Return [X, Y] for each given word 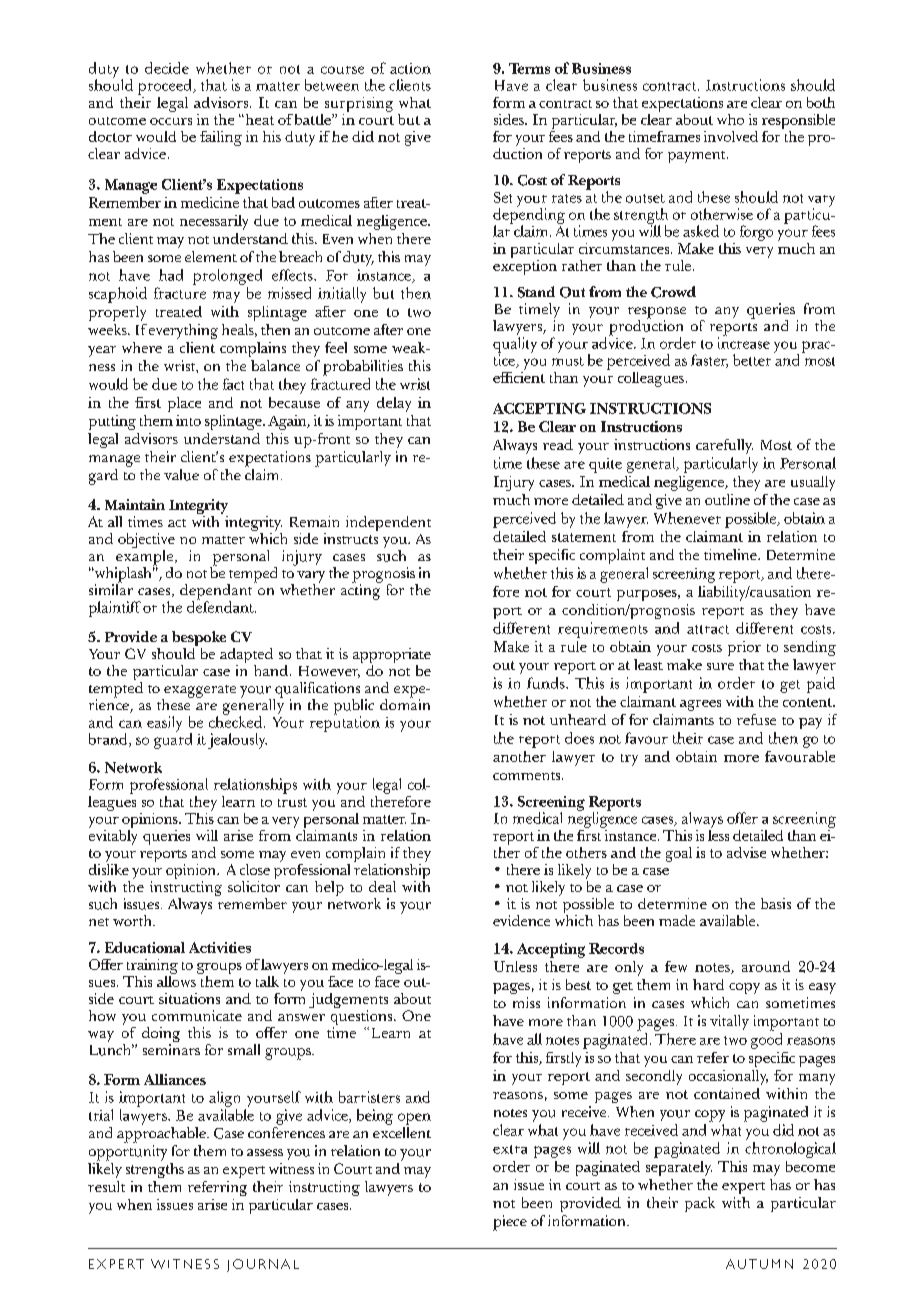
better [752, 360]
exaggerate [199, 692]
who [730, 119]
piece [510, 1223]
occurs [171, 121]
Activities [220, 947]
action [410, 68]
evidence [521, 920]
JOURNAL [263, 1265]
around [766, 966]
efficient [519, 376]
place [184, 404]
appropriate [392, 657]
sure [720, 666]
